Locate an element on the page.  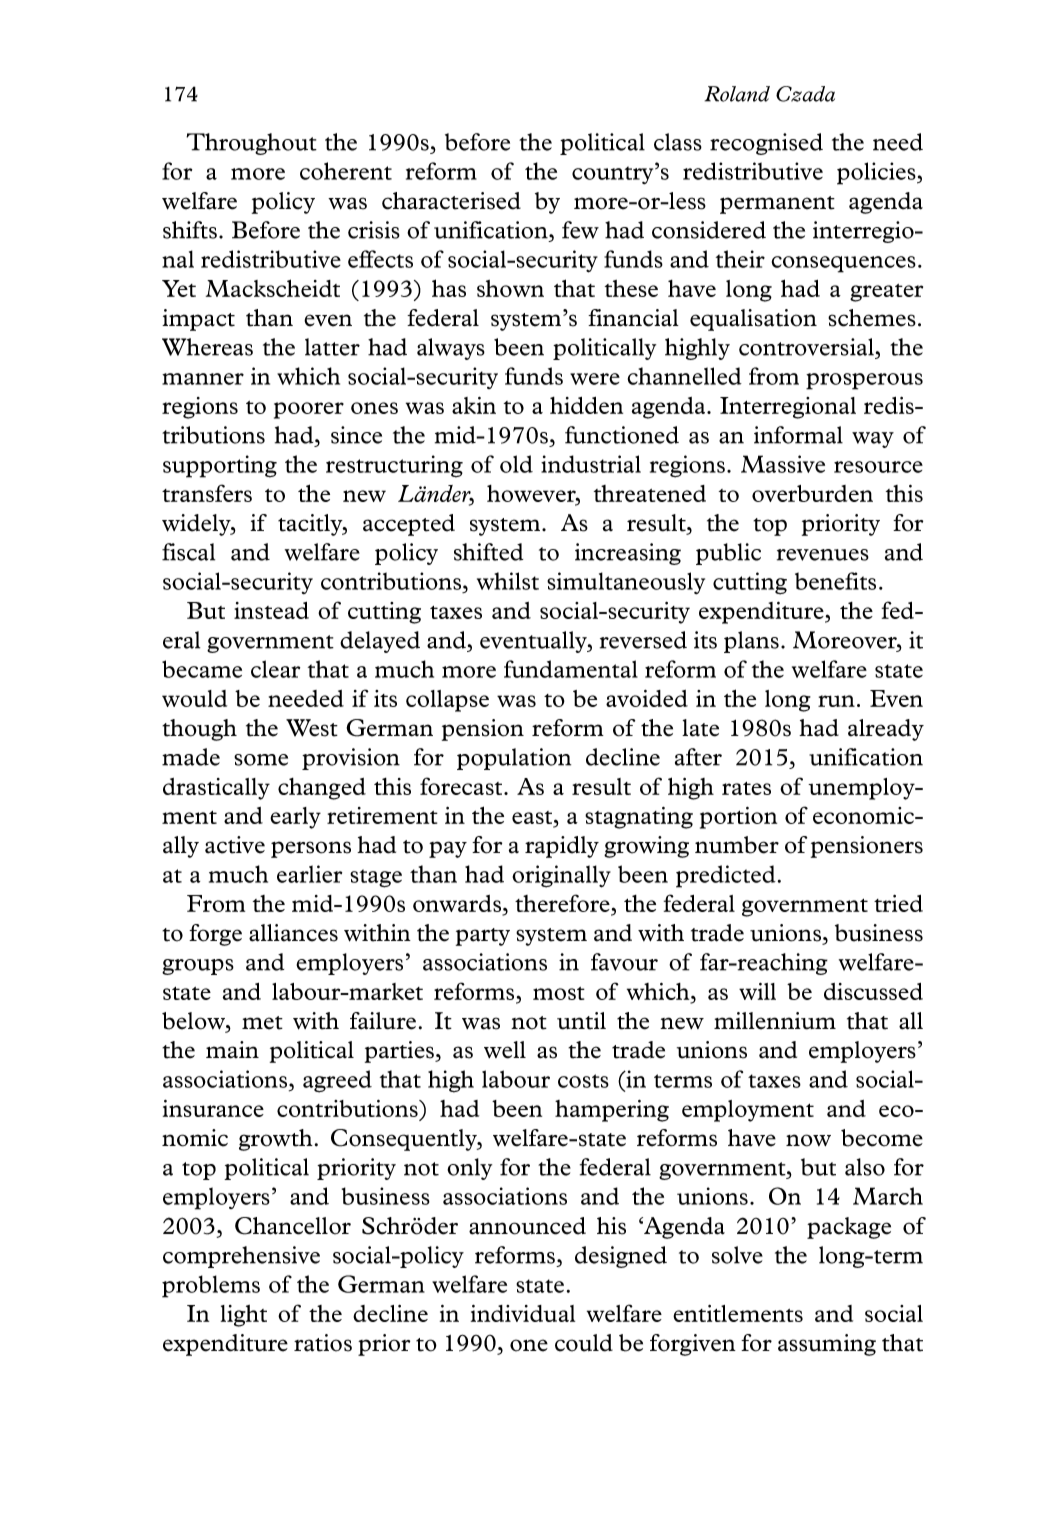
Throughout is located at coordinates (251, 144).
